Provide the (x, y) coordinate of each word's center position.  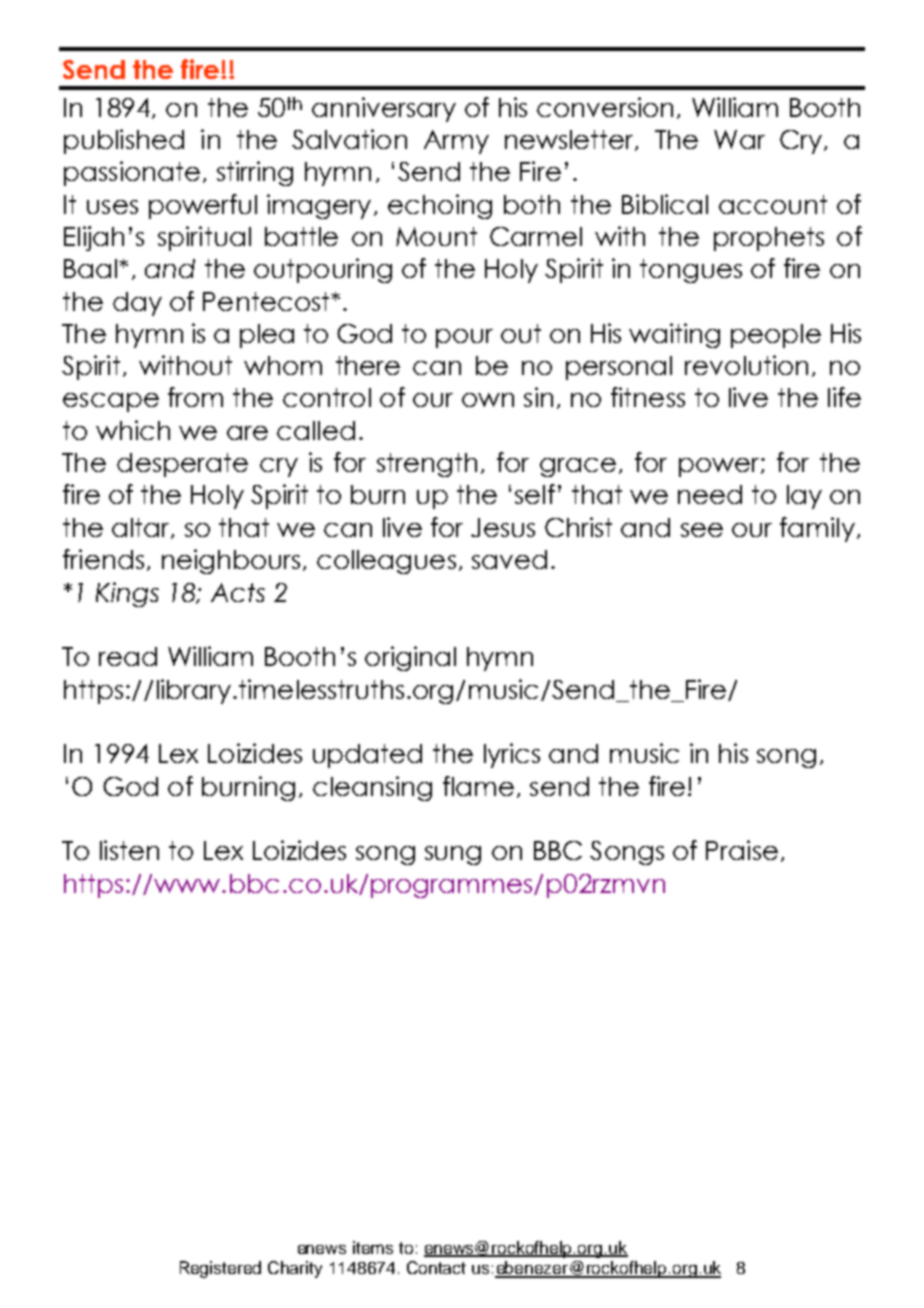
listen (129, 850)
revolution (746, 365)
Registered (220, 1269)
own (488, 400)
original (410, 658)
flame (478, 786)
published (124, 141)
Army (456, 142)
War (739, 139)
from (195, 397)
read (128, 656)
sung (453, 855)
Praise (742, 850)
